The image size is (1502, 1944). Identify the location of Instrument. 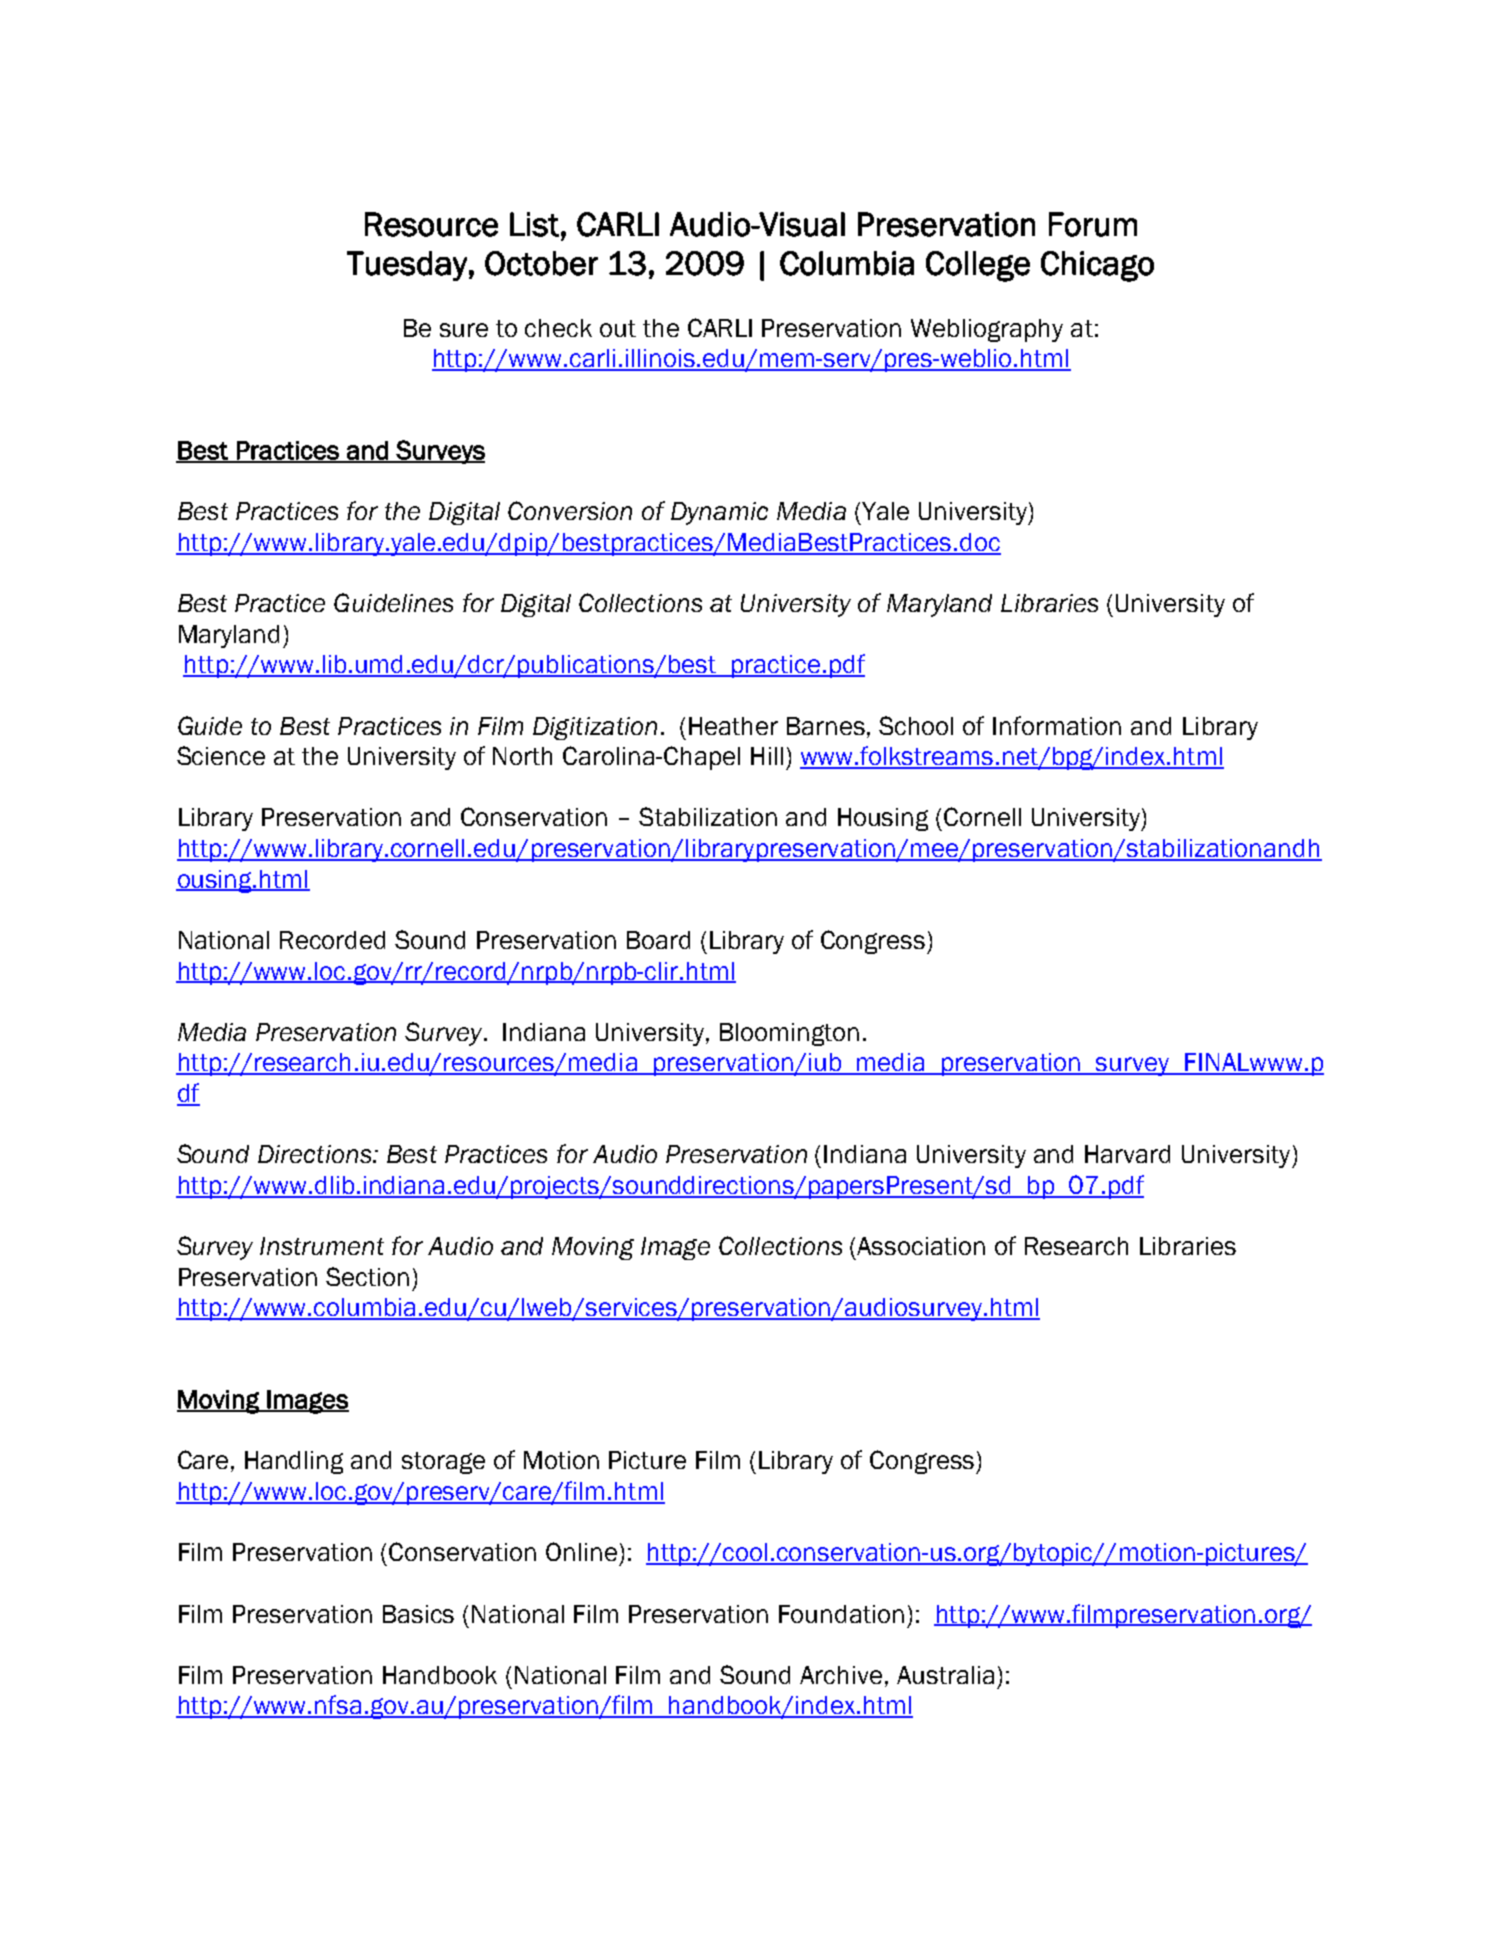
(322, 1246).
